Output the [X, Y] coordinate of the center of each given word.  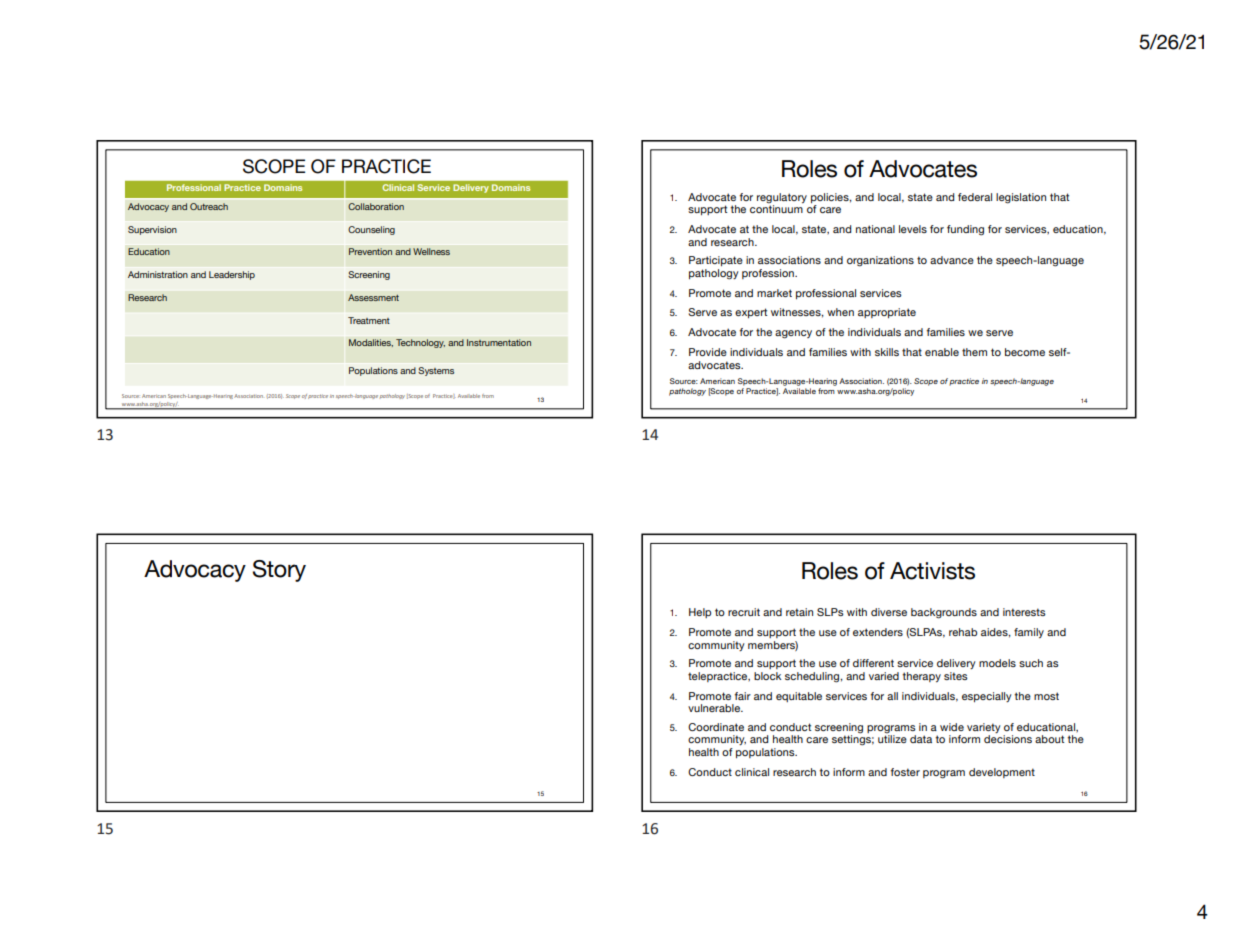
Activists [932, 571]
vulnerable [715, 708]
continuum [776, 209]
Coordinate [716, 727]
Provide [708, 352]
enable [942, 352]
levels [913, 229]
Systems [436, 371]
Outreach [209, 206]
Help [700, 613]
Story [279, 571]
